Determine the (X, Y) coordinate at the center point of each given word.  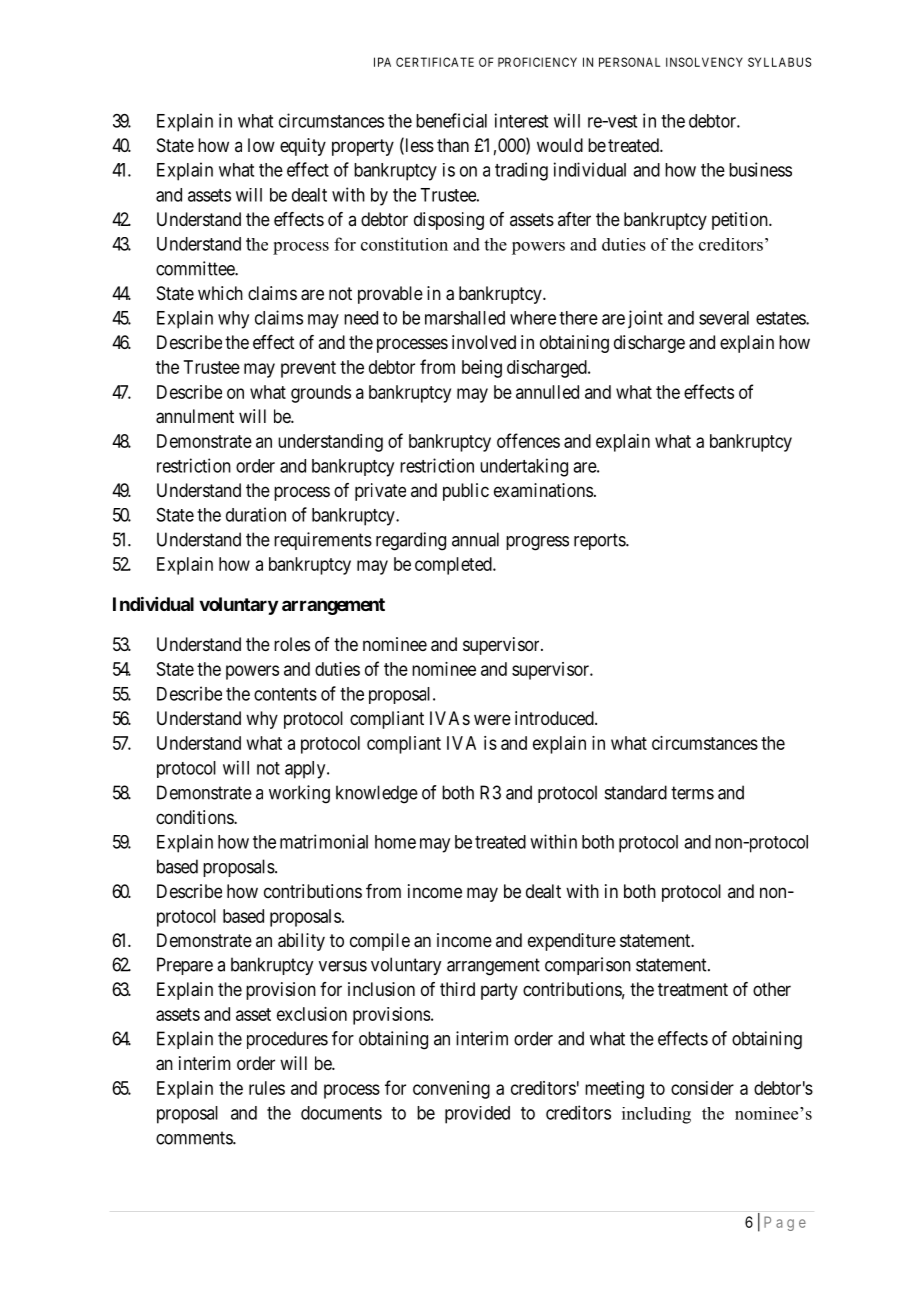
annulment (195, 416)
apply (306, 770)
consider (702, 1088)
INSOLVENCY (704, 62)
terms (692, 793)
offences (528, 440)
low (261, 145)
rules (267, 1088)
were (492, 719)
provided (477, 1115)
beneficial (451, 120)
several (724, 318)
